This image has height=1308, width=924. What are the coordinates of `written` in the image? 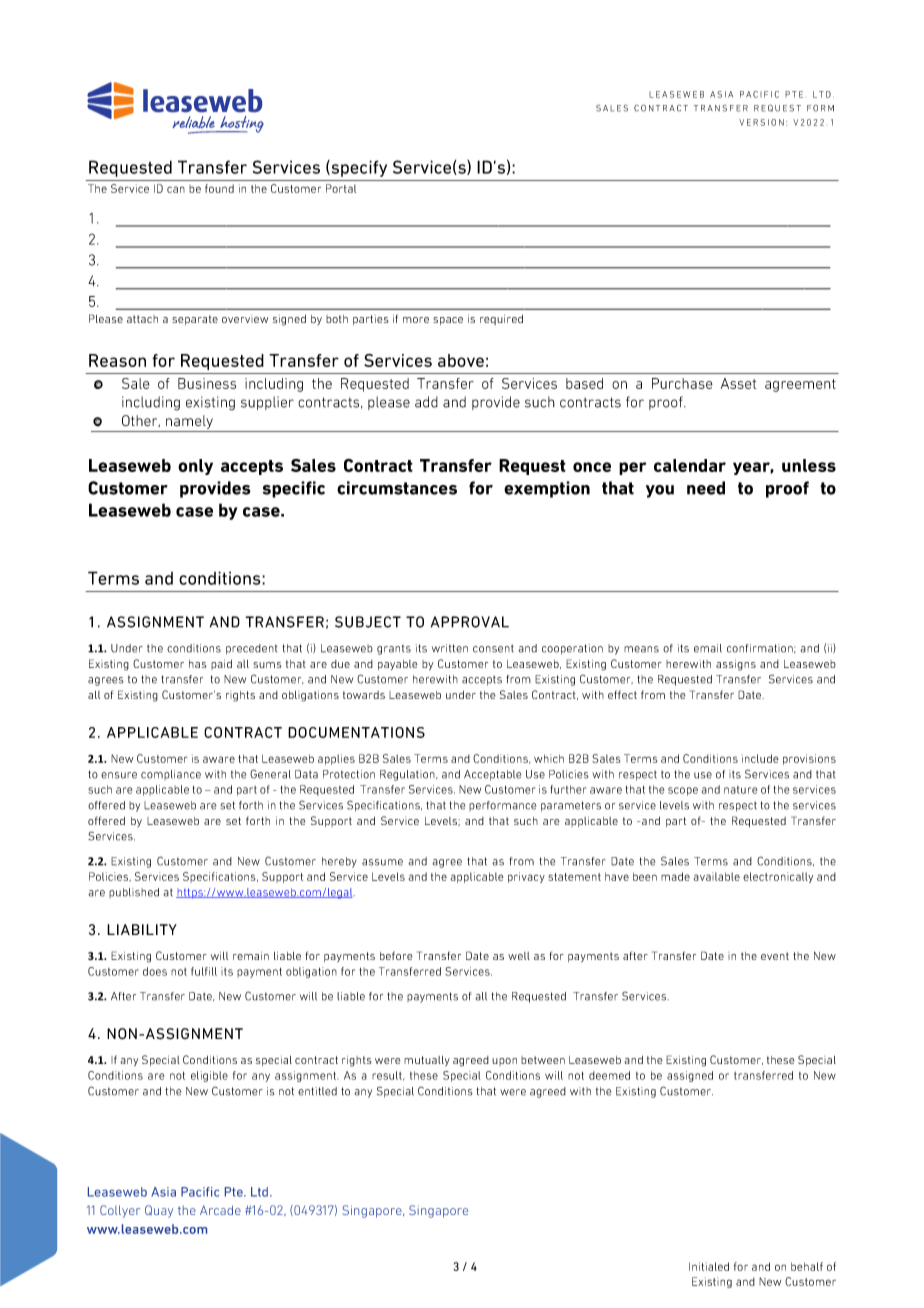 It's located at (450, 648).
